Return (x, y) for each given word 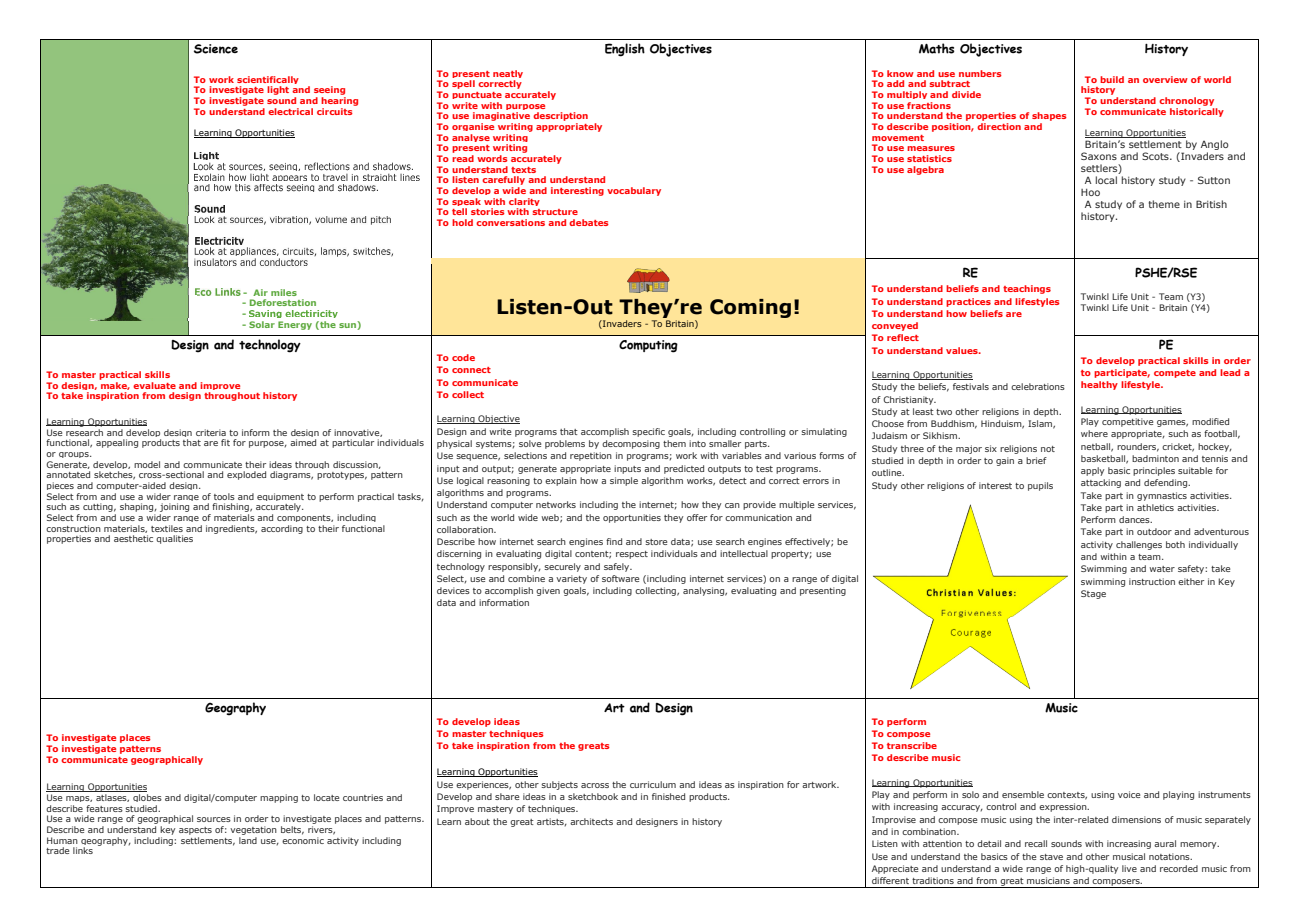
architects (591, 821)
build (1112, 79)
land (248, 839)
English (625, 50)
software (620, 578)
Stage (1093, 594)
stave (1051, 857)
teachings (1027, 289)
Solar (262, 324)
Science (216, 49)
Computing (648, 346)
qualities (174, 539)
